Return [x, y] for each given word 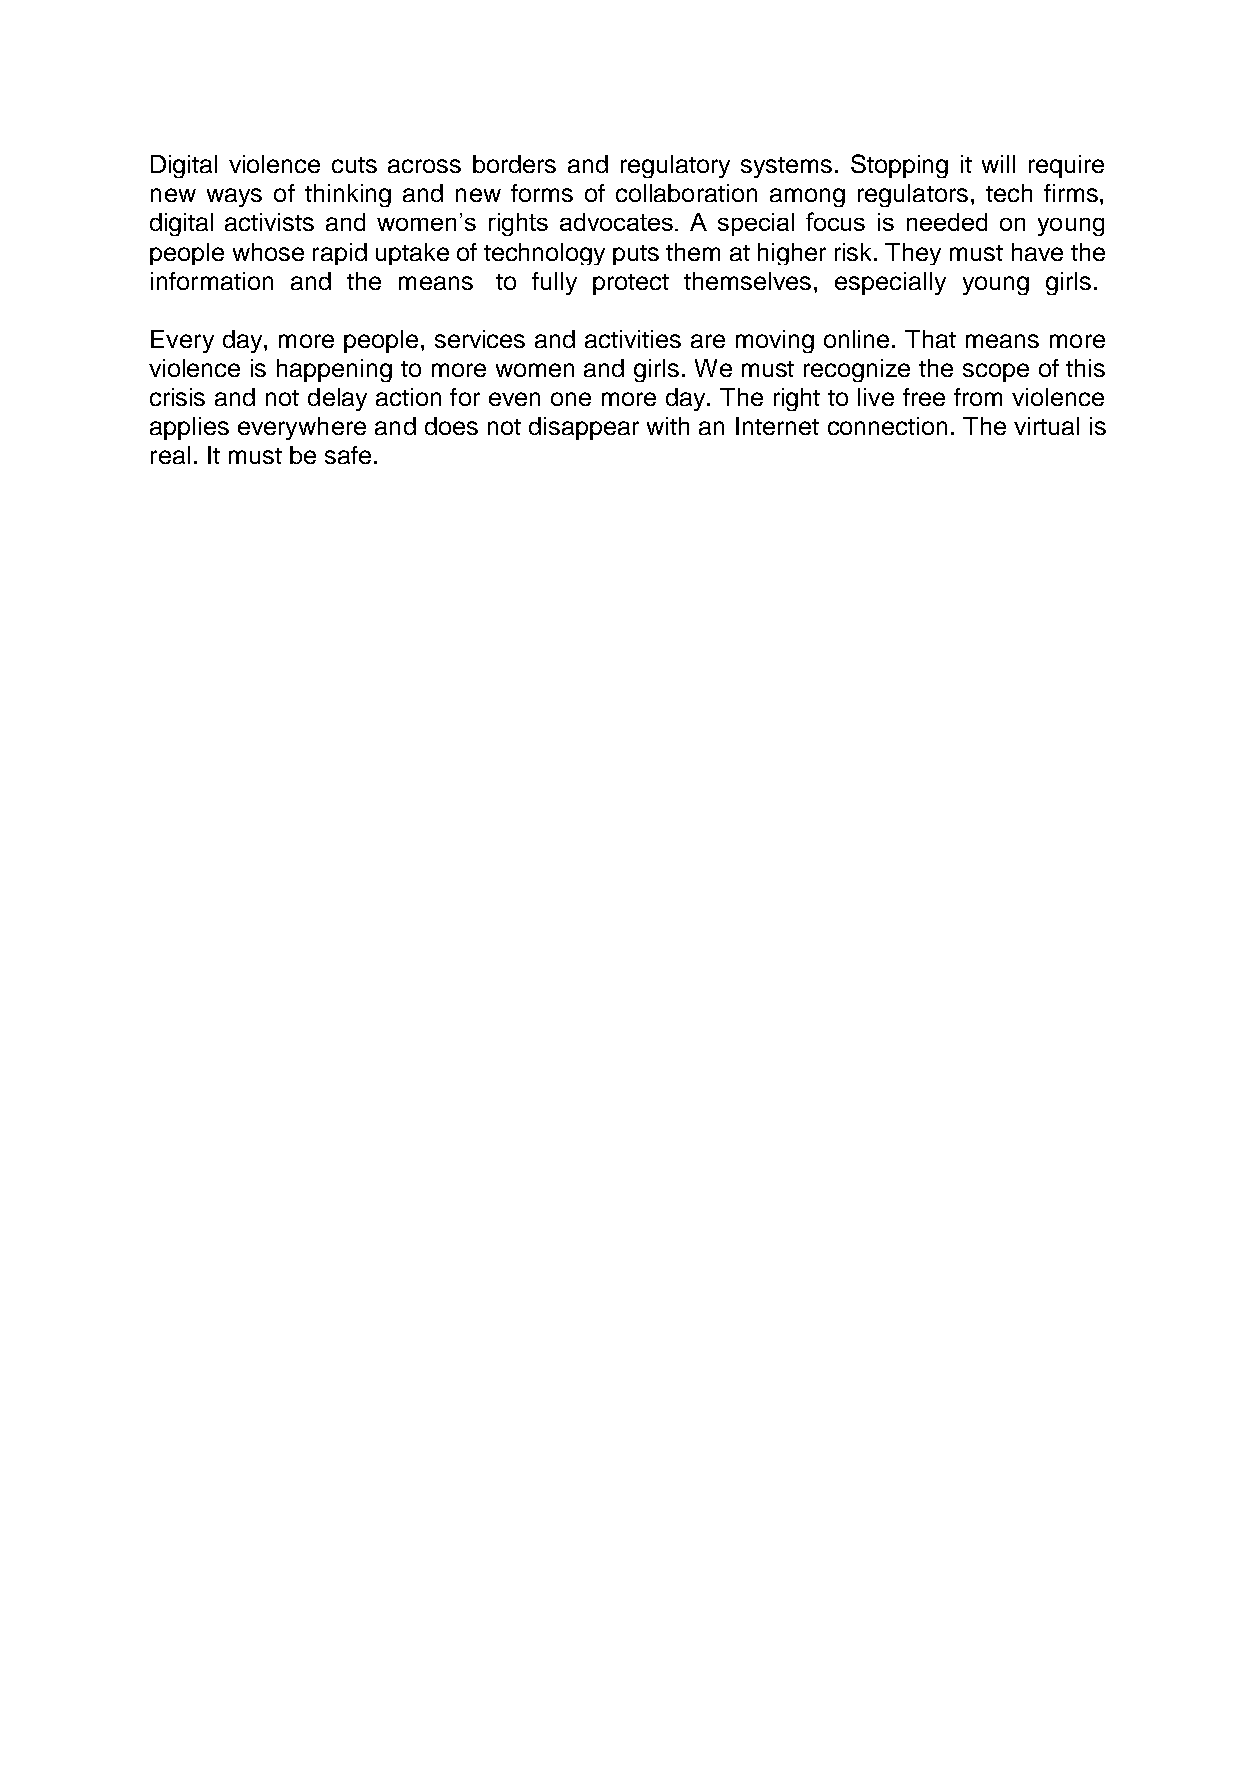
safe [348, 455]
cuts [354, 165]
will [998, 164]
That [930, 339]
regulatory [675, 166]
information [212, 281]
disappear [584, 428]
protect [631, 284]
